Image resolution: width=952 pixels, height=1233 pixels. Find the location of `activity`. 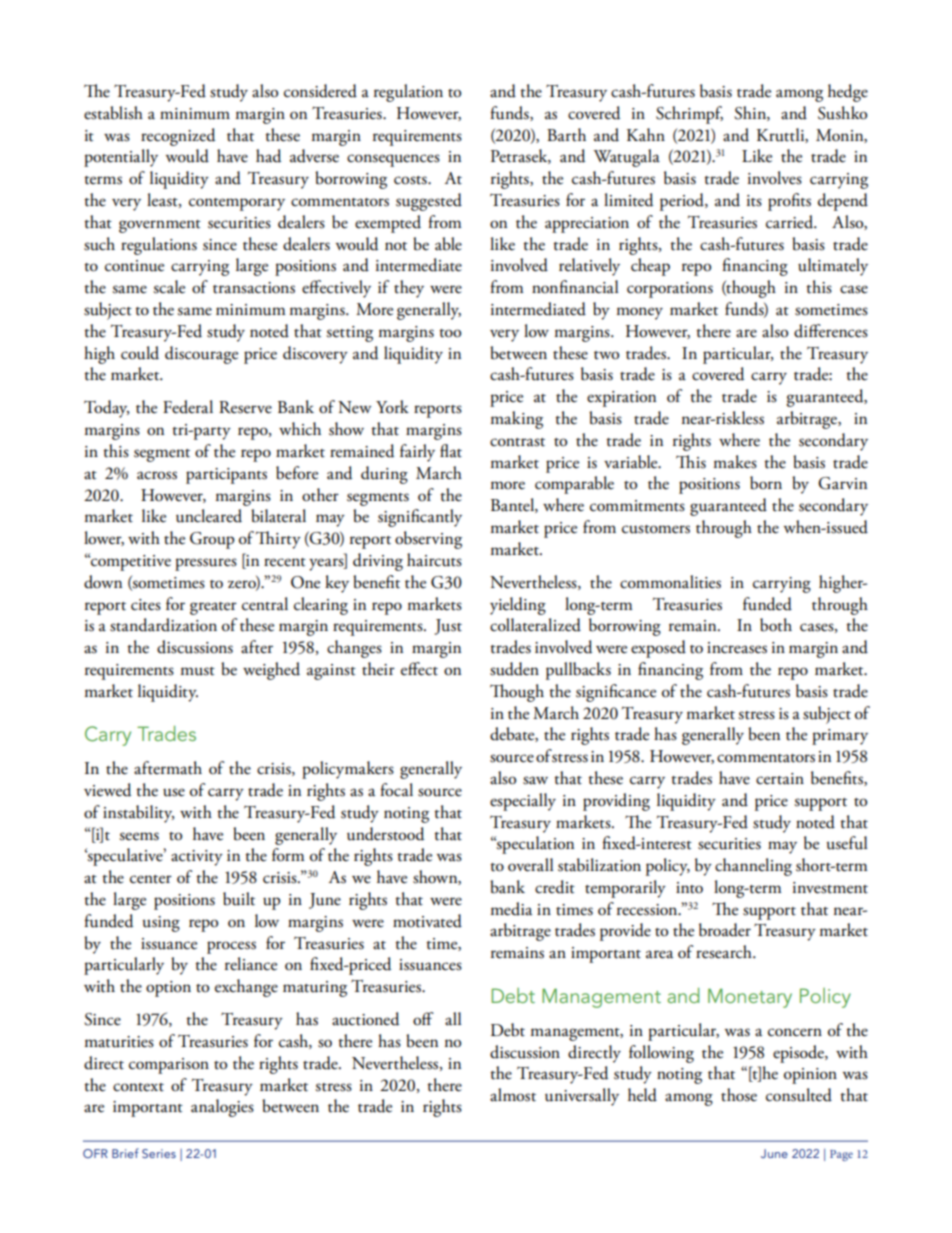

activity is located at coordinates (197, 858).
